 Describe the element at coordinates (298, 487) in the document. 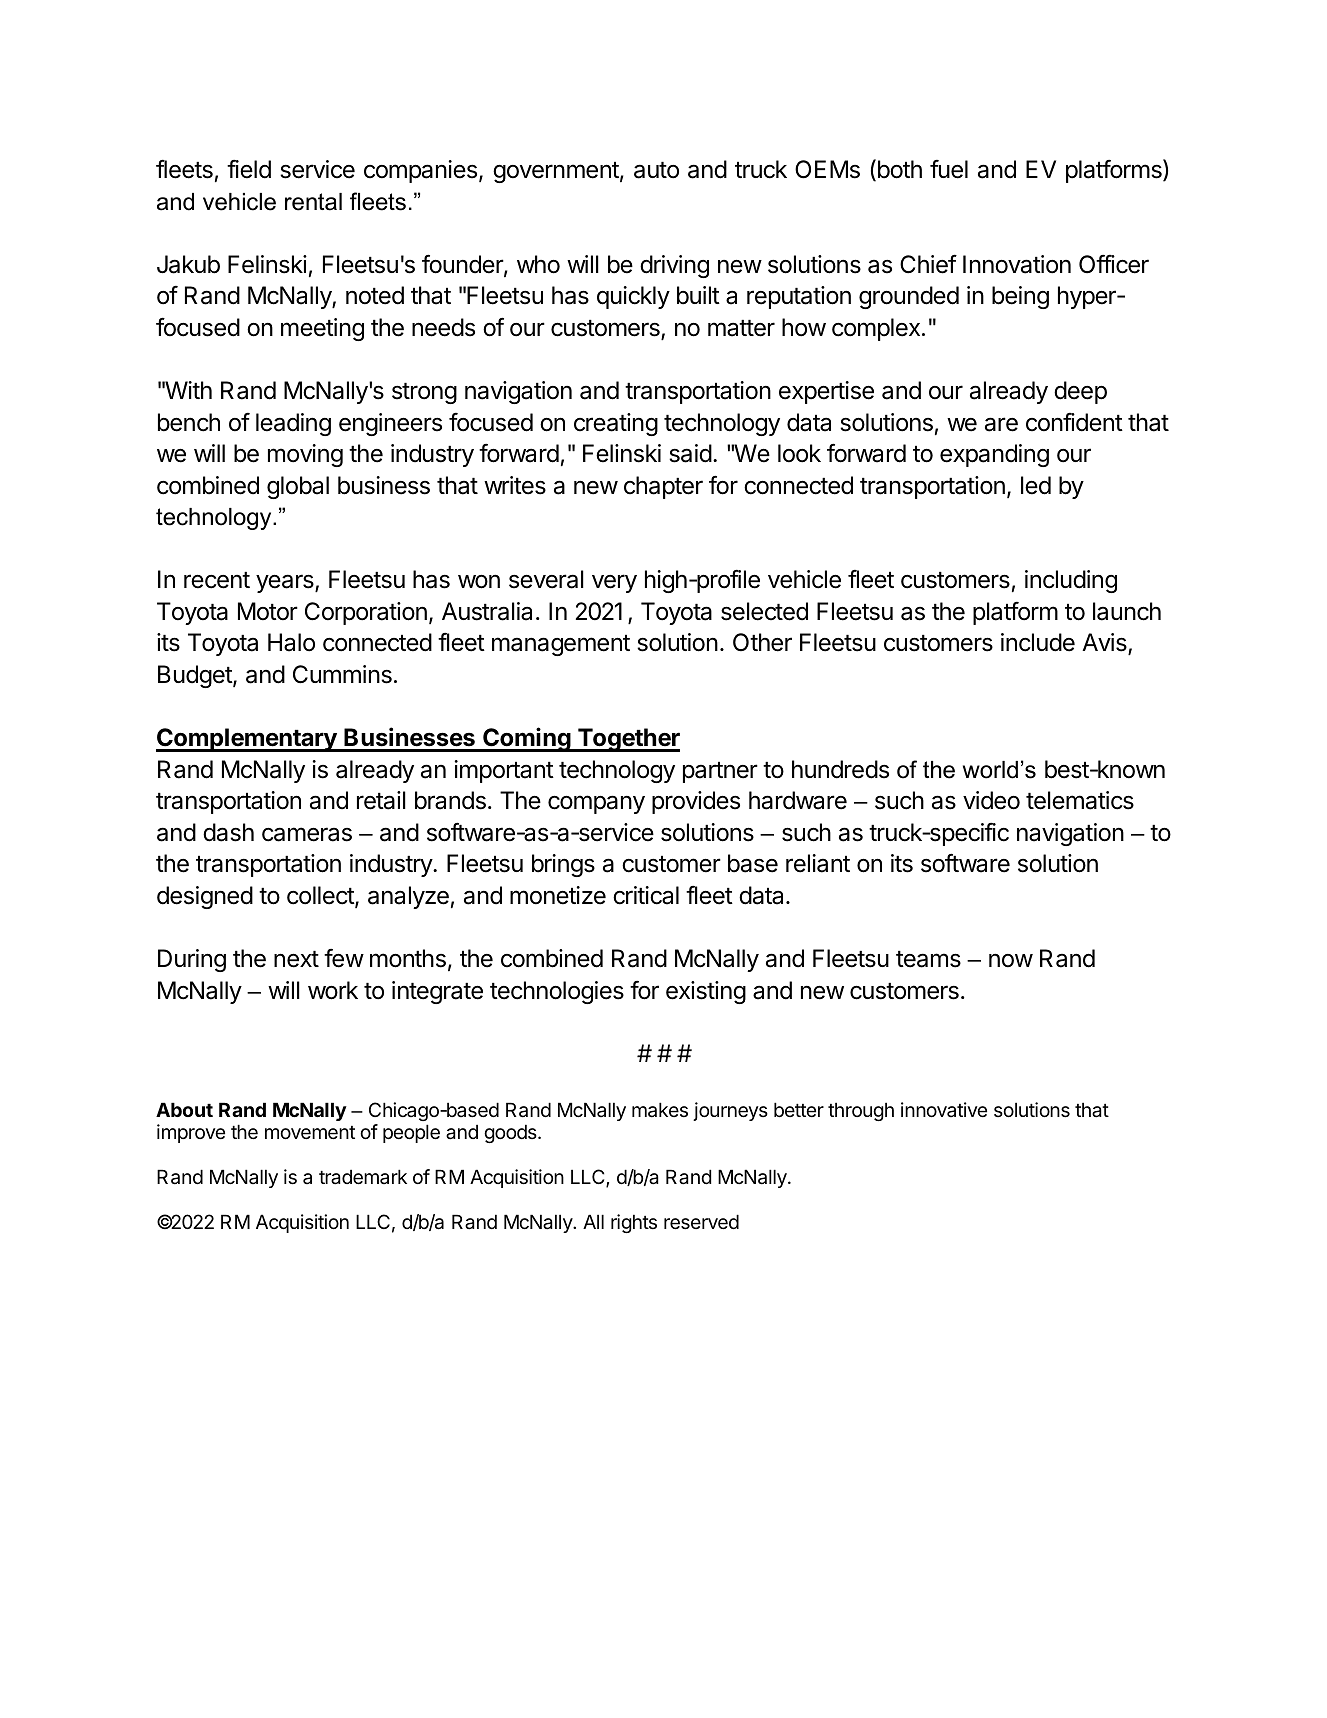

I see `global` at that location.
